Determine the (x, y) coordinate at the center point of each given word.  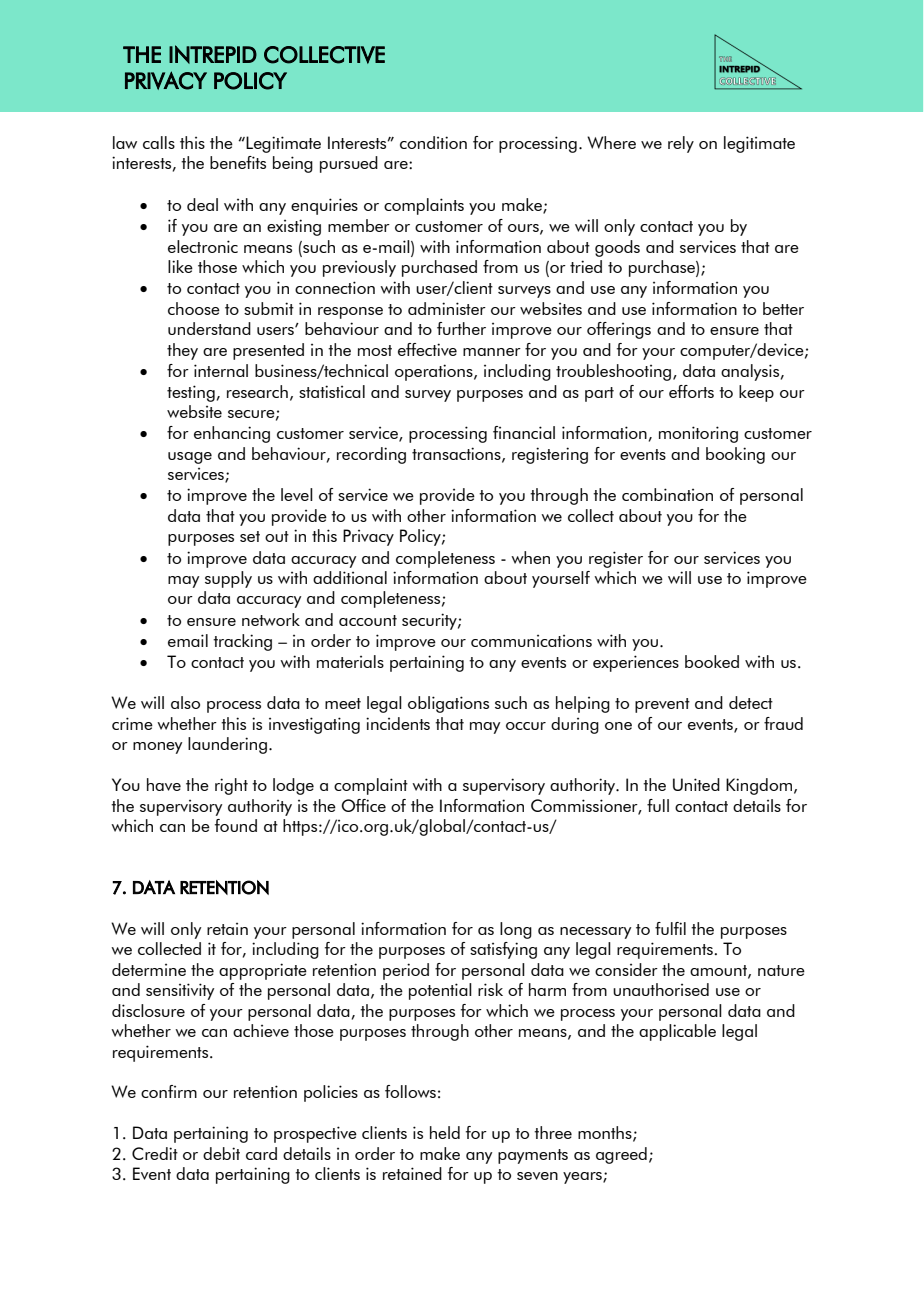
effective (427, 349)
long (516, 930)
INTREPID (213, 54)
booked (712, 661)
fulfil (670, 928)
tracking (242, 642)
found (236, 825)
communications (531, 641)
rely (681, 144)
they (182, 351)
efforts (691, 391)
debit (221, 1153)
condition (433, 142)
